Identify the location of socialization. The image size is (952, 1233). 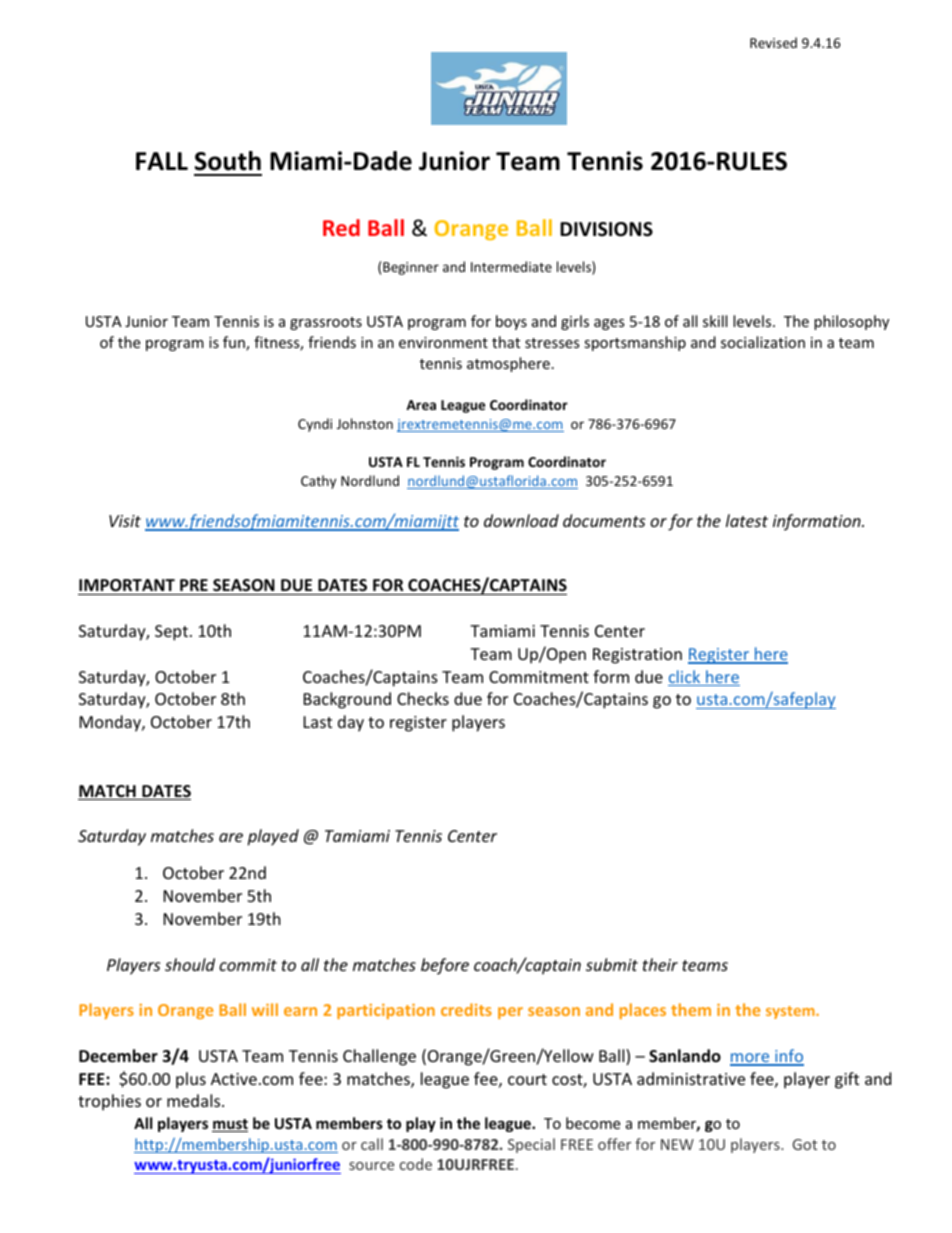
(763, 342).
